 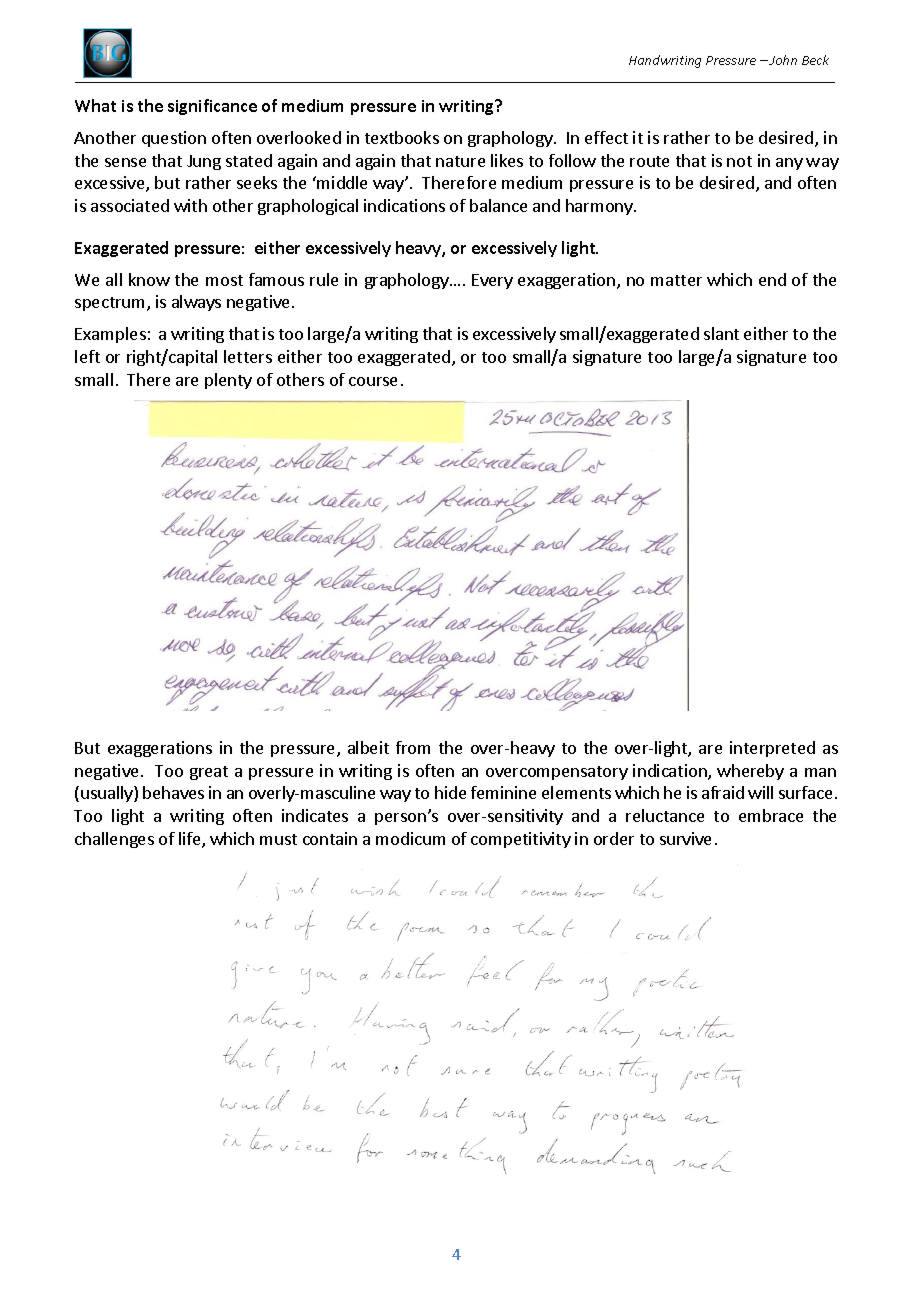 What do you see at coordinates (173, 792) in the screenshot?
I see `behaves` at bounding box center [173, 792].
